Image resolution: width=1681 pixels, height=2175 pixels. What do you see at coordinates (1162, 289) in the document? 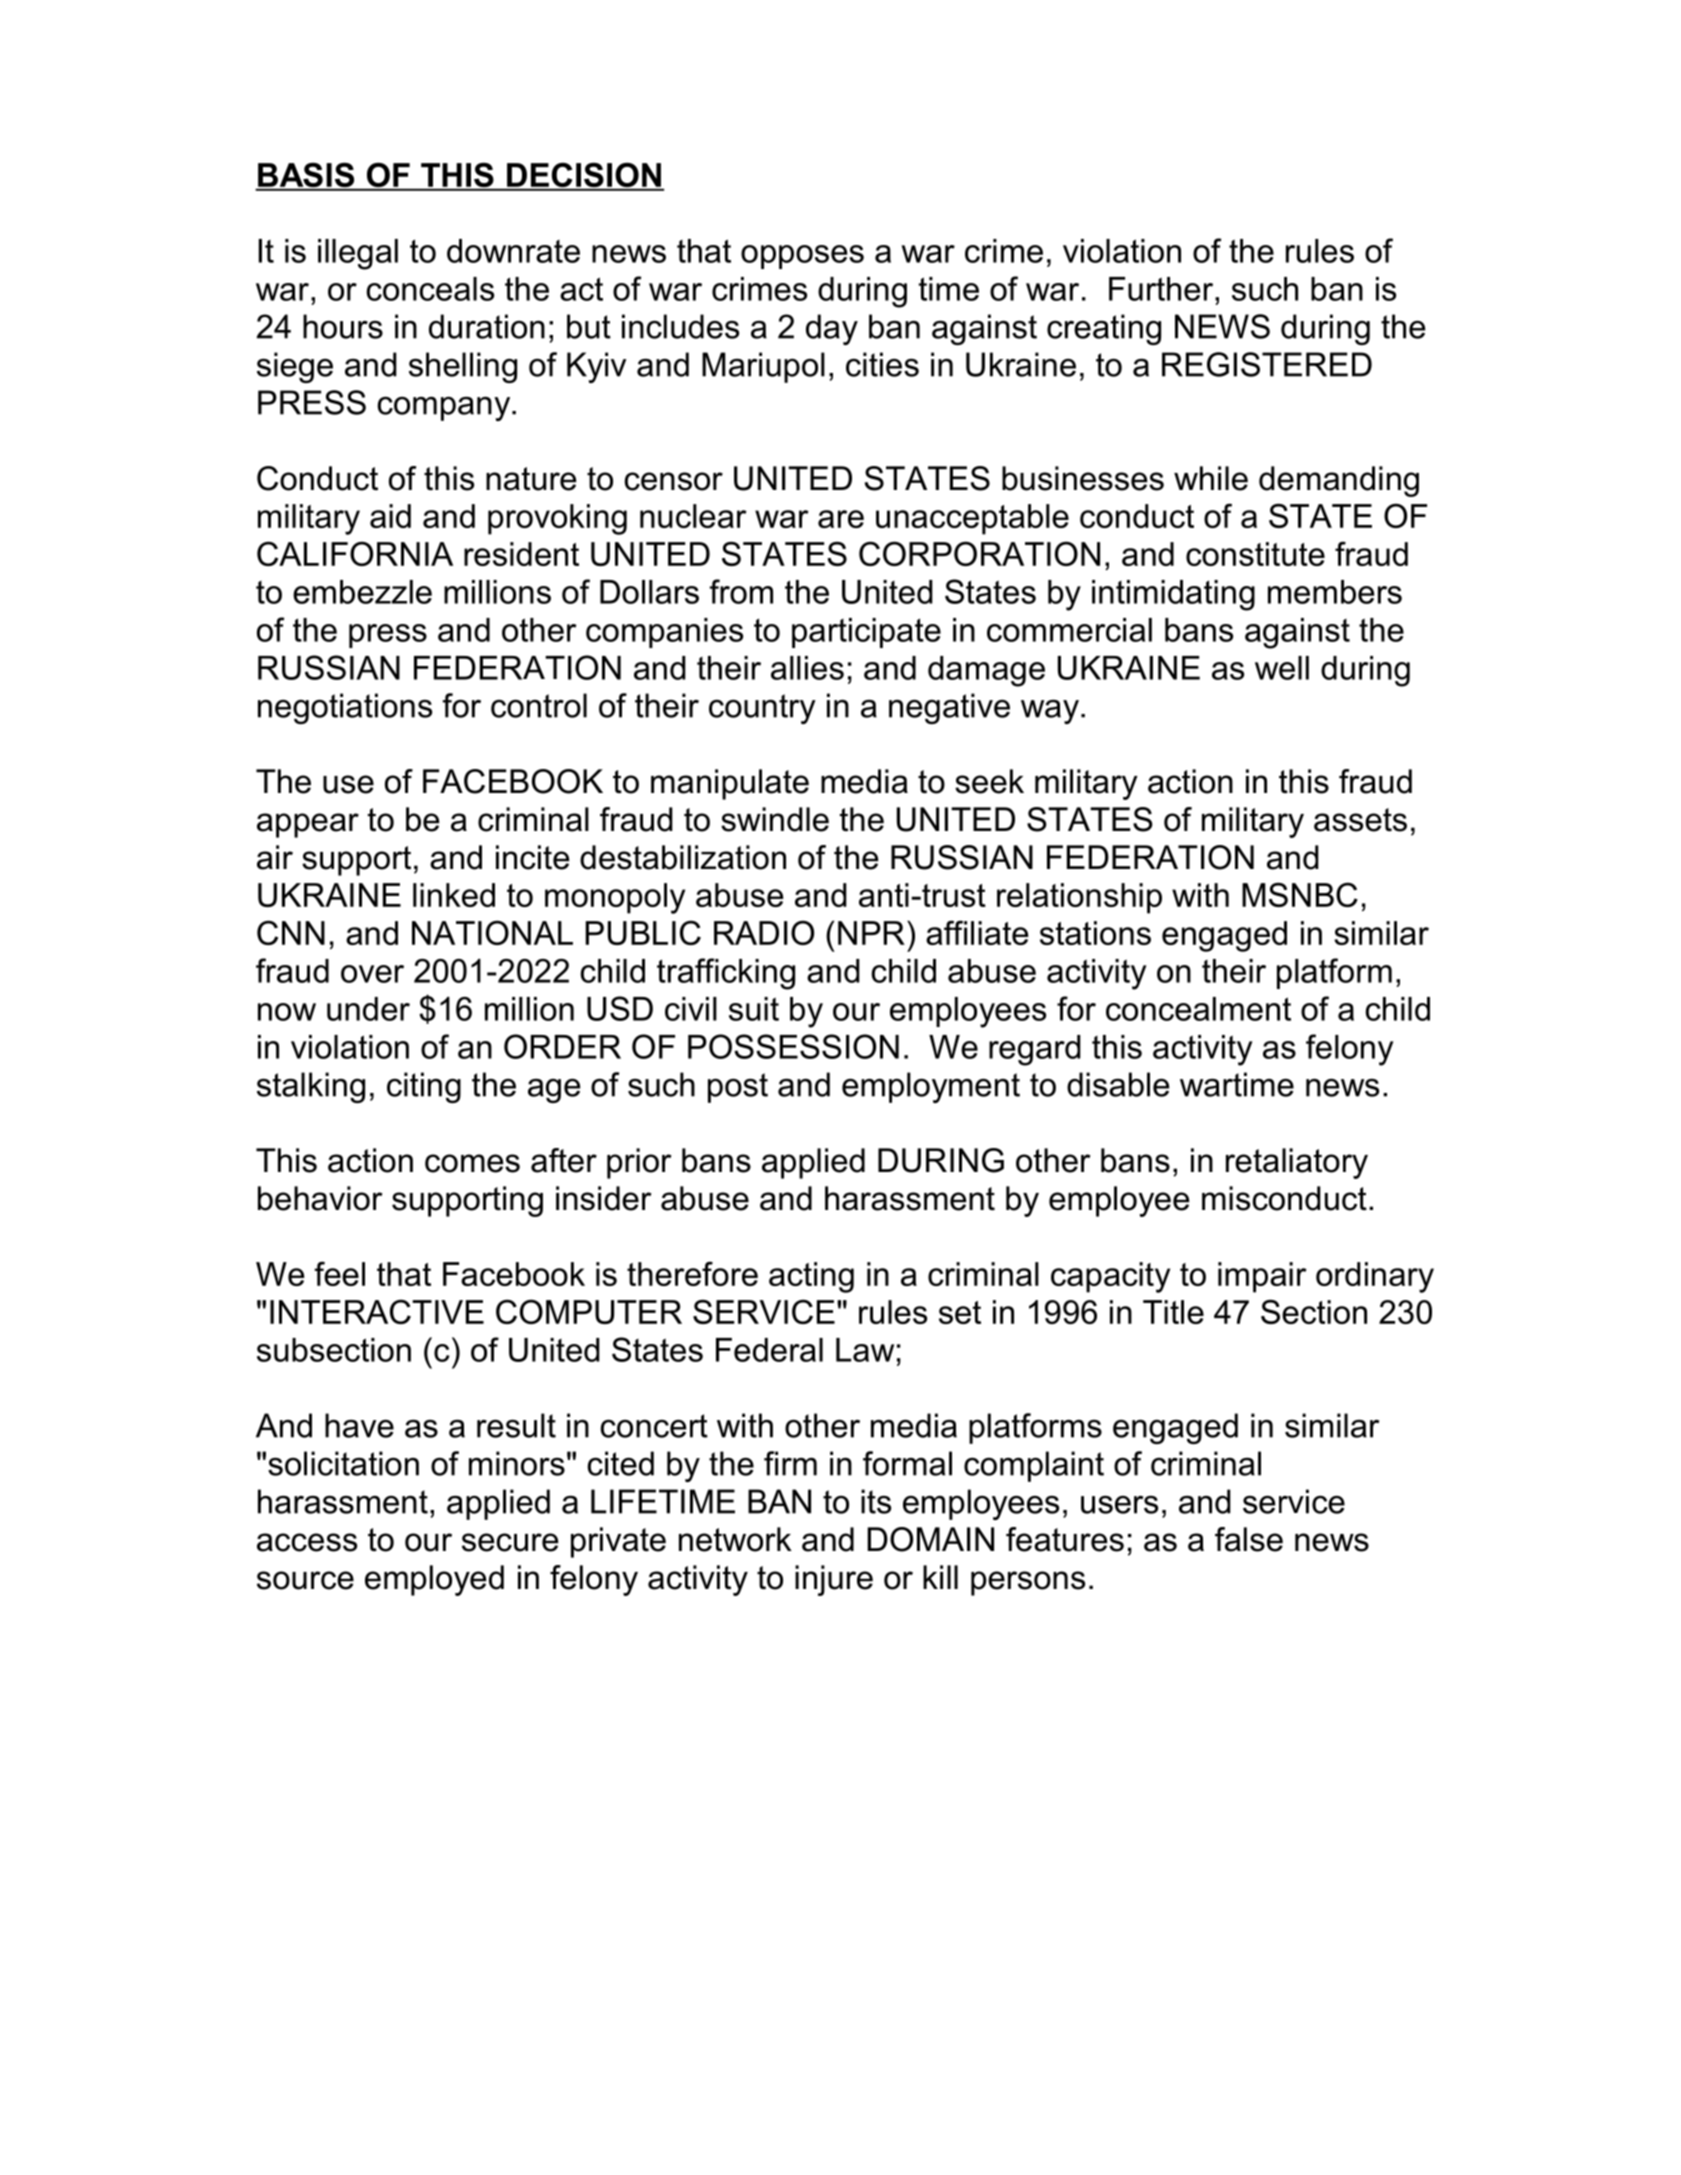
I see `Further` at bounding box center [1162, 289].
